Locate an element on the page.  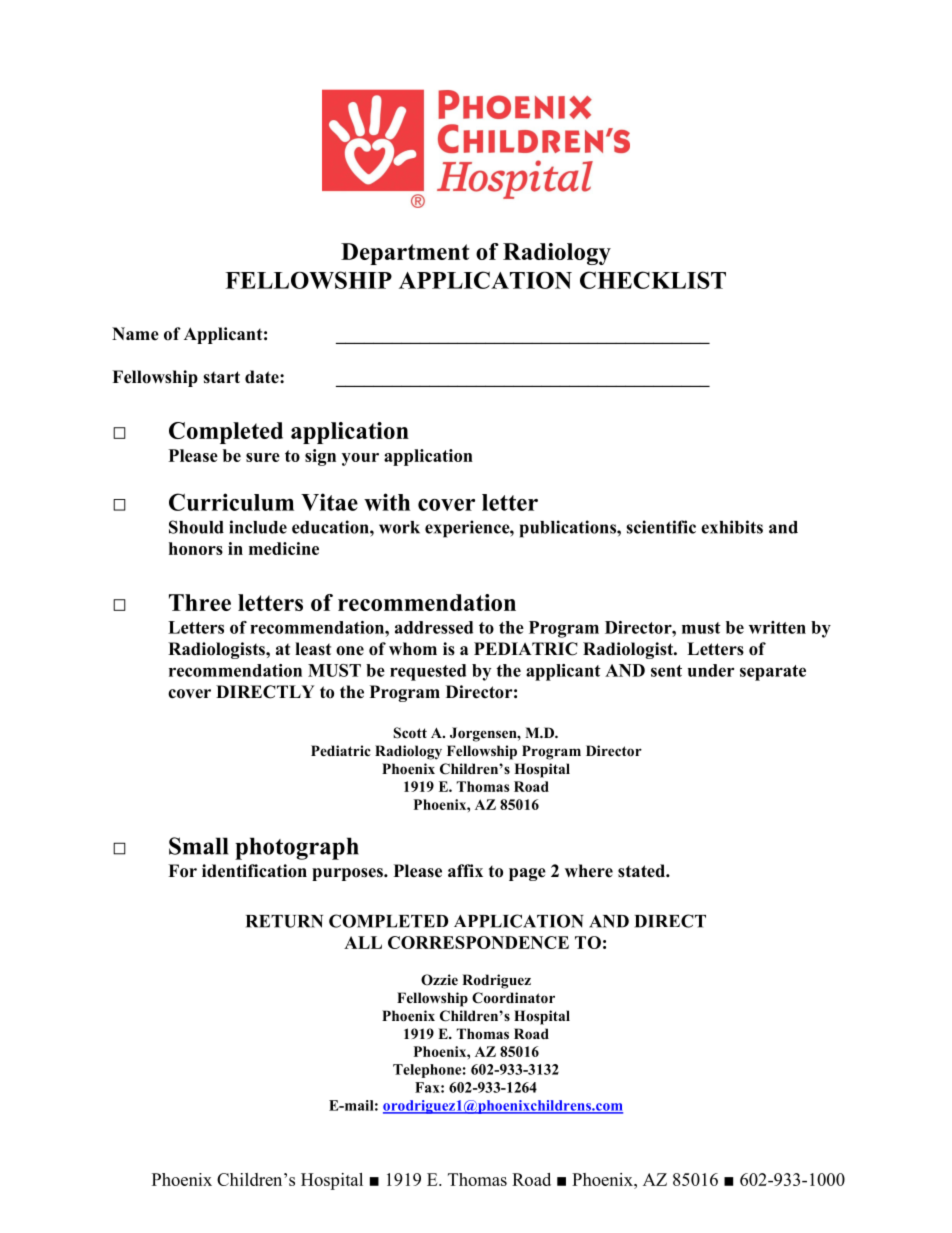
addressed is located at coordinates (434, 627).
